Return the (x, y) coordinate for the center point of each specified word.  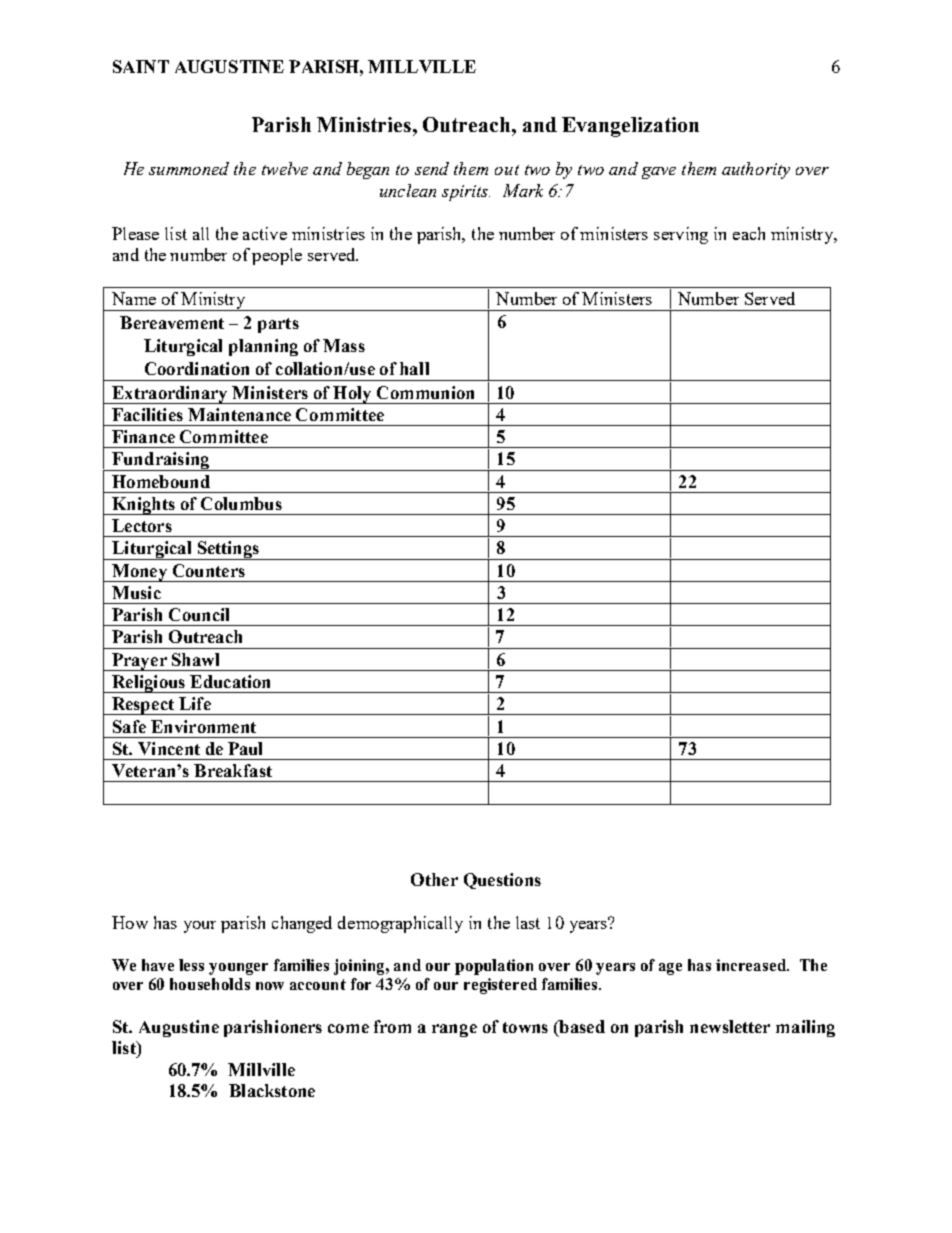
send (432, 168)
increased (752, 965)
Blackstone (272, 1090)
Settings (228, 550)
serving (681, 235)
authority (756, 170)
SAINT (141, 66)
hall (414, 368)
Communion (425, 392)
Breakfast (233, 770)
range (454, 1030)
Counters (209, 570)
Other (434, 879)
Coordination (197, 368)
